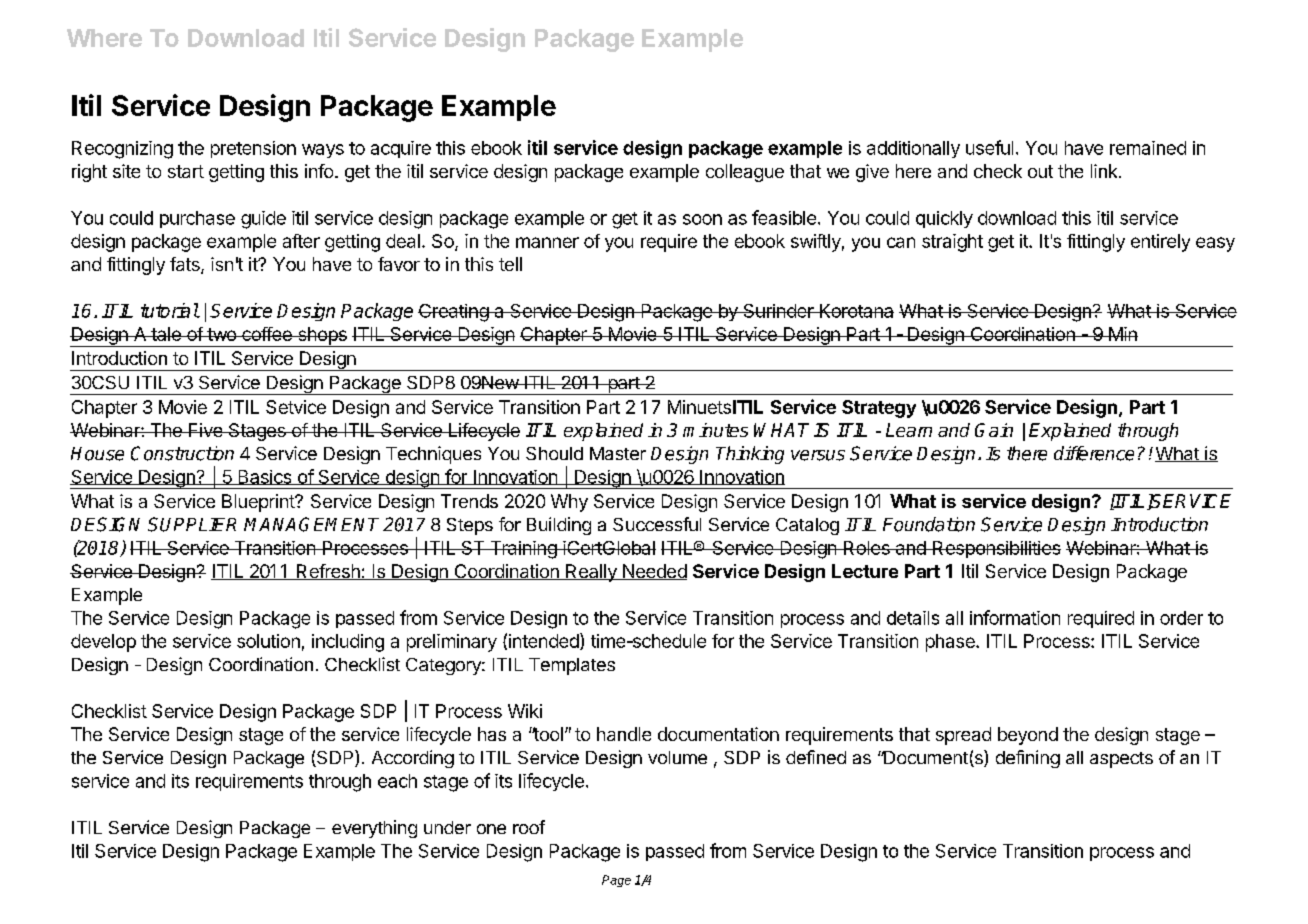 The image size is (1308, 924). What do you see at coordinates (657, 524) in the document?
I see `Successful` at bounding box center [657, 524].
